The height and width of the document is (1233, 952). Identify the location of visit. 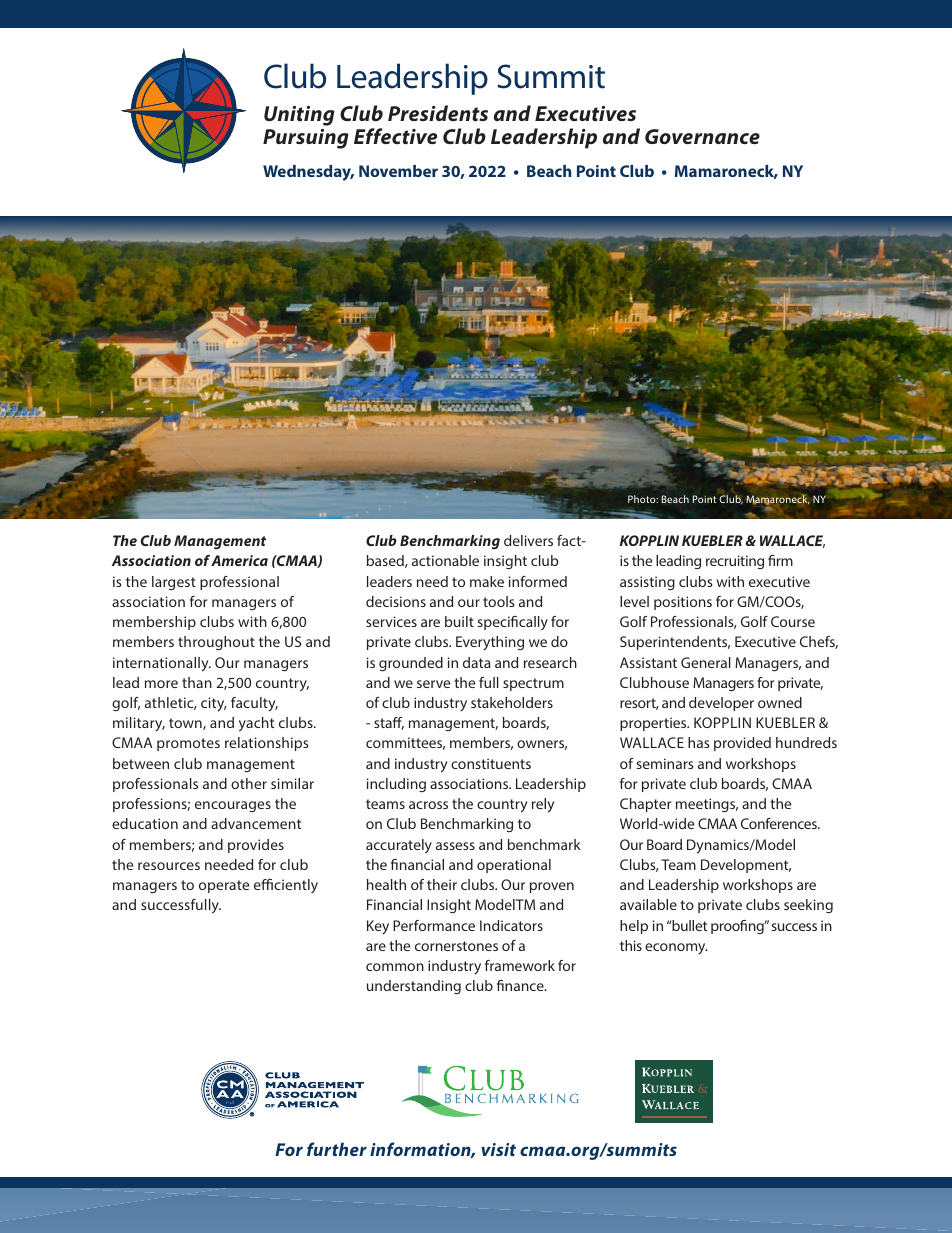
(498, 1149).
